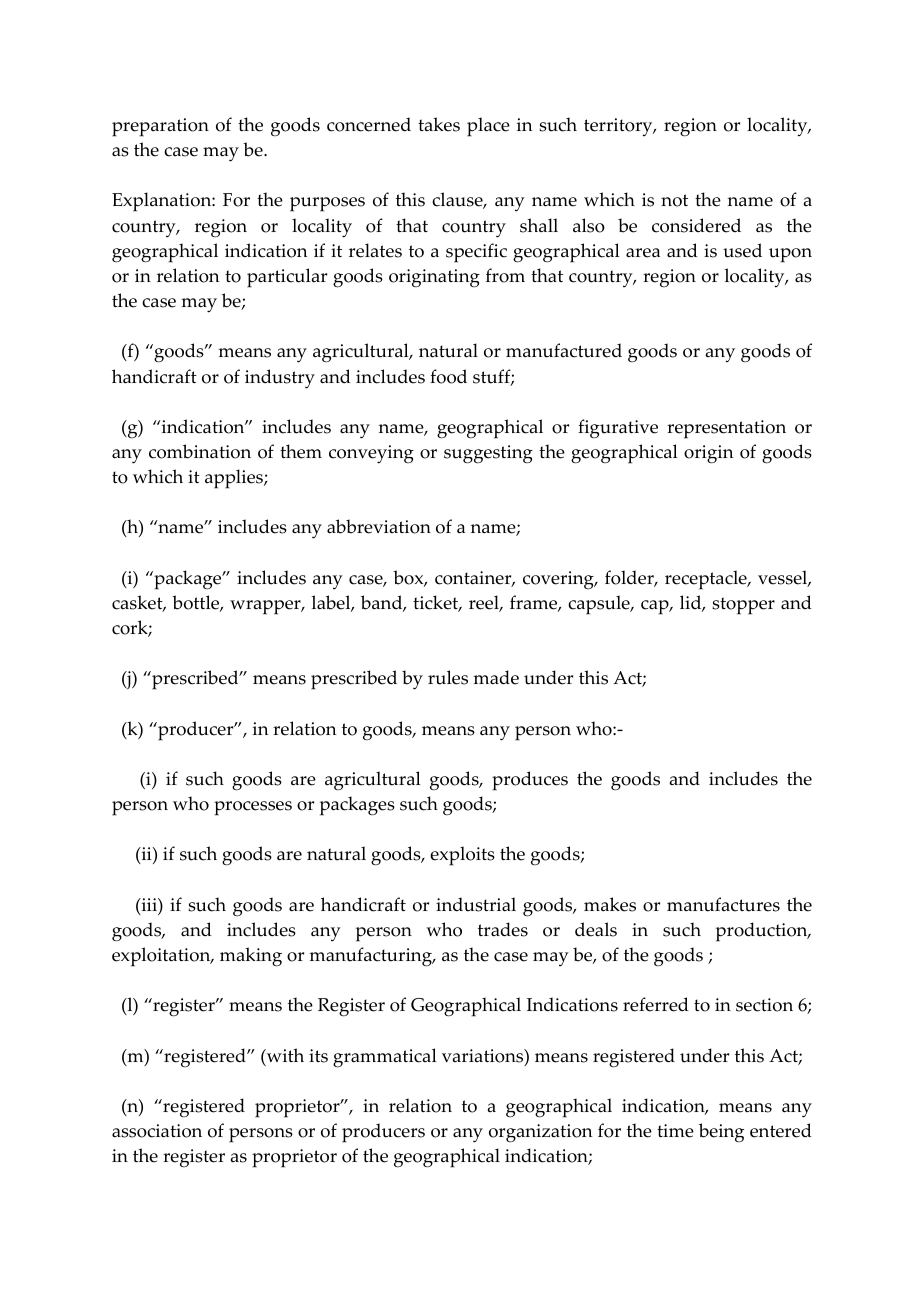 This screenshot has height=1308, width=924. What do you see at coordinates (235, 479) in the screenshot?
I see `applies` at bounding box center [235, 479].
